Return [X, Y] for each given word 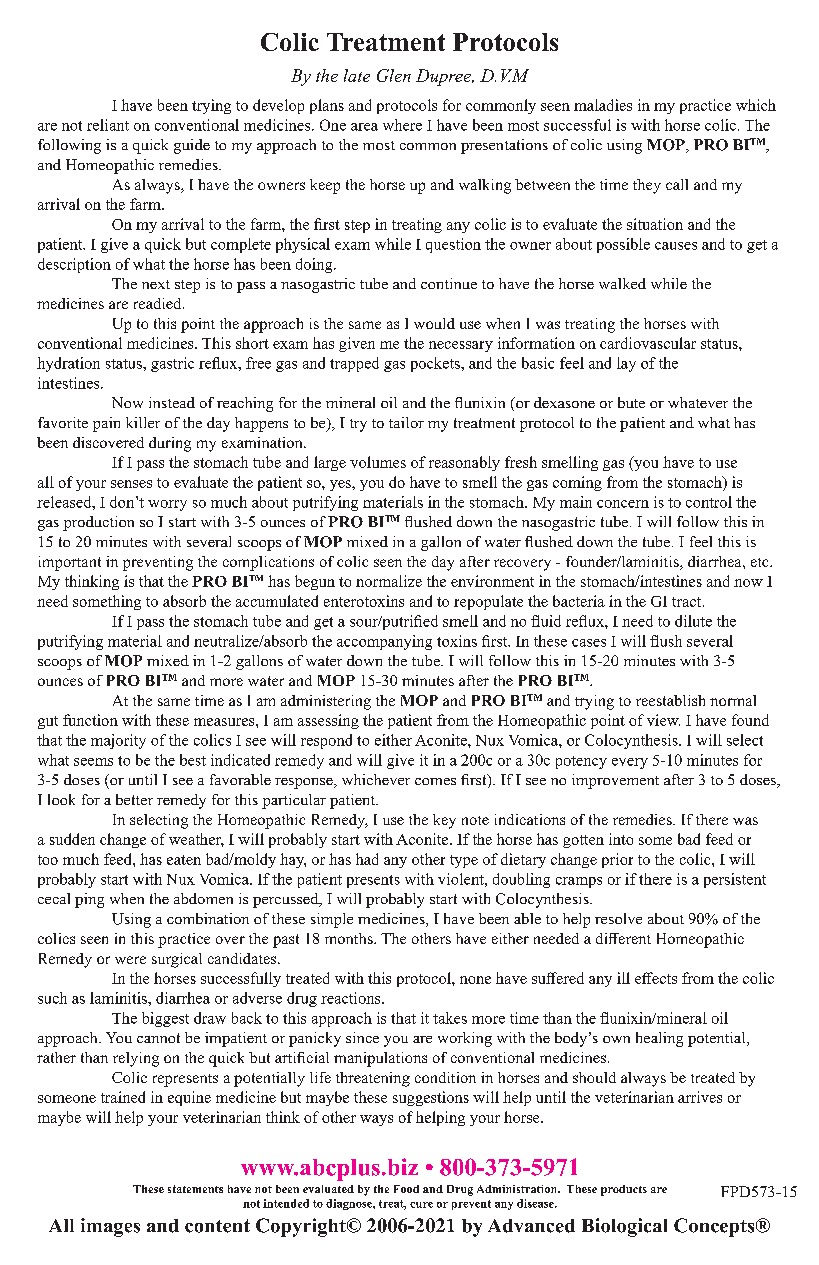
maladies [603, 105]
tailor [406, 422]
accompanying [384, 642]
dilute [693, 621]
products [624, 1190]
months [350, 938]
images [110, 1227]
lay [626, 364]
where [402, 125]
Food [406, 1189]
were [130, 960]
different [623, 938]
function [90, 720]
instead [172, 402]
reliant [108, 125]
